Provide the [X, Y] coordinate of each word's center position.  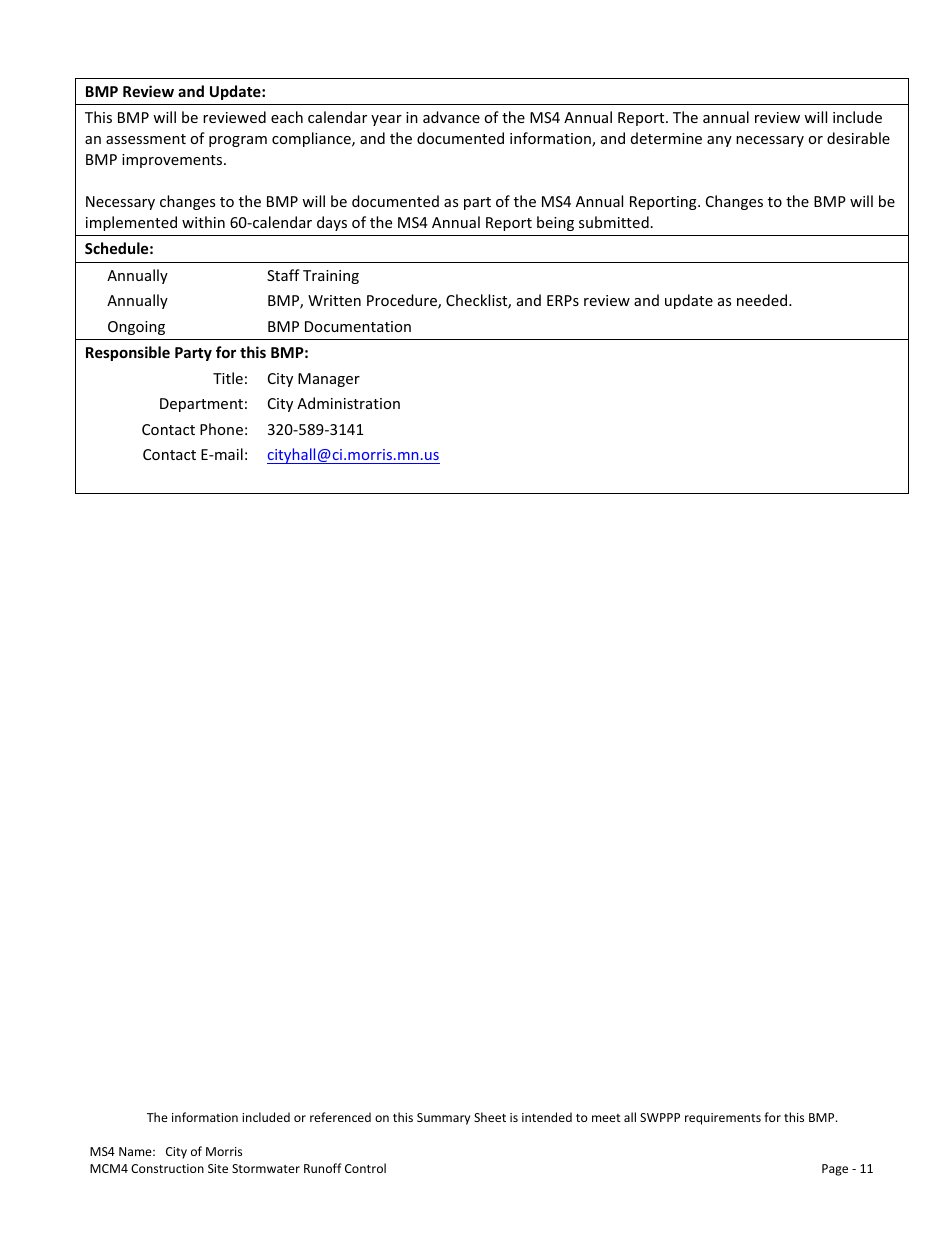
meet [606, 1118]
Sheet [490, 1117]
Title [228, 378]
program [238, 141]
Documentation [358, 326]
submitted [614, 222]
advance [451, 117]
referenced [340, 1117]
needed [763, 300]
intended [547, 1117]
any [719, 141]
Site [218, 1168]
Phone [221, 429]
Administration [348, 403]
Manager [329, 380]
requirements [723, 1119]
